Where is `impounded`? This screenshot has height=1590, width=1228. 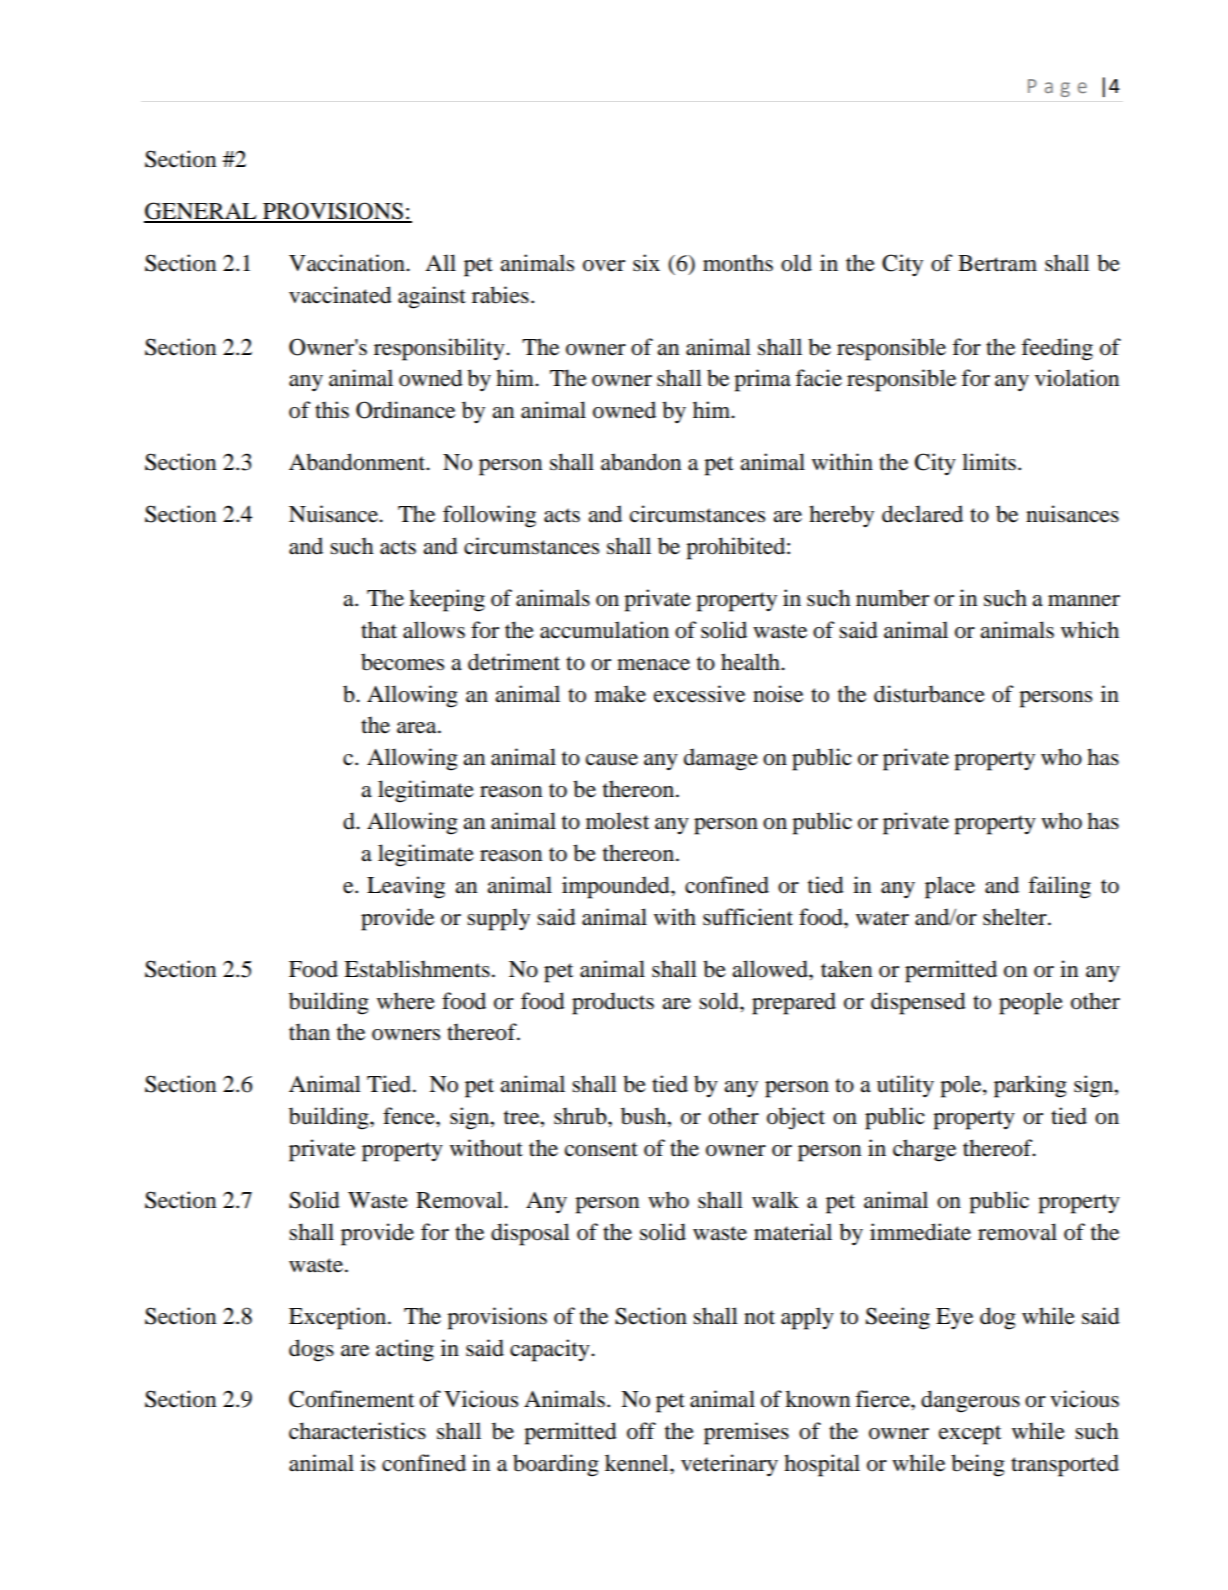
impounded is located at coordinates (617, 887).
